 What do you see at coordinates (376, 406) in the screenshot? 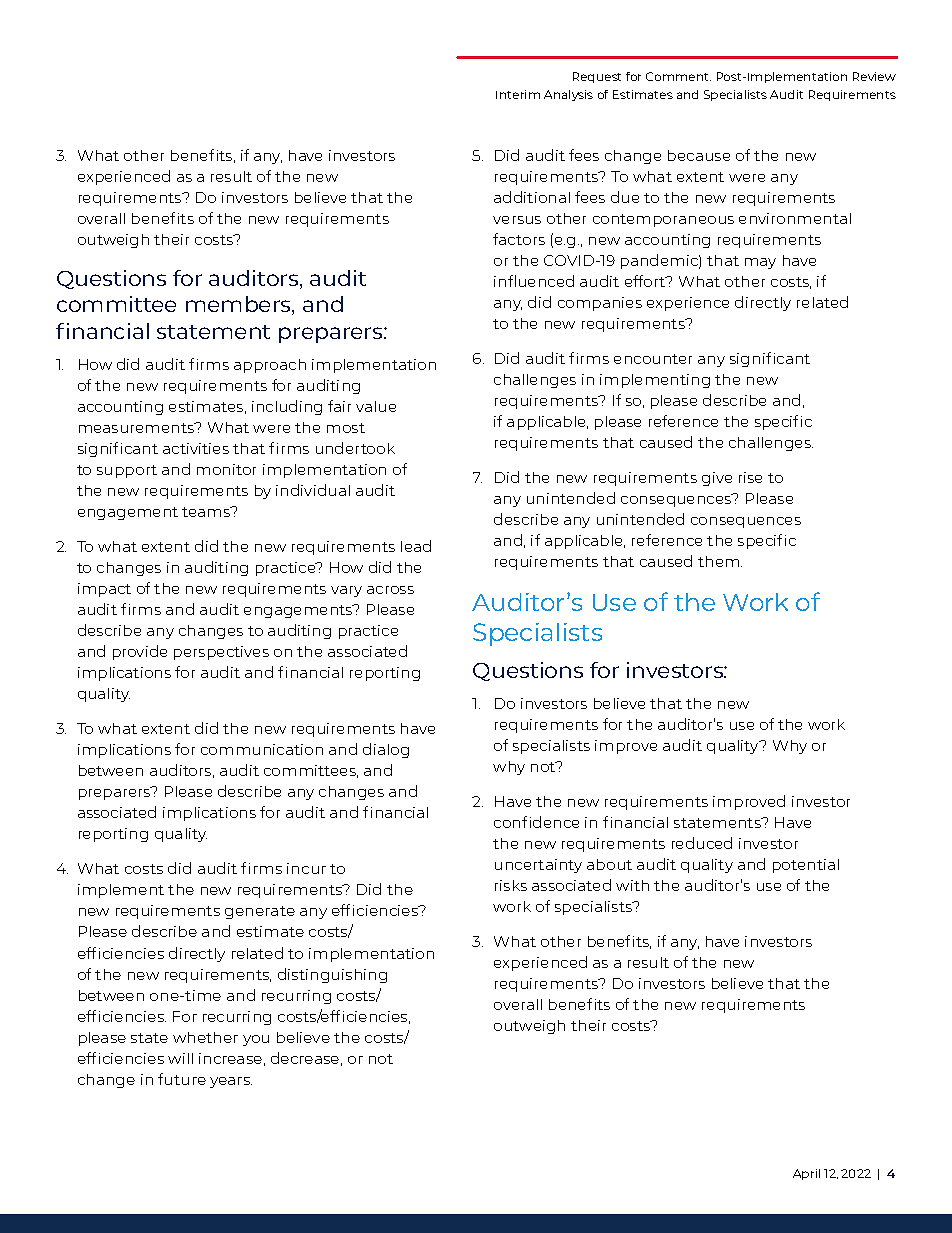
I see `value` at bounding box center [376, 406].
